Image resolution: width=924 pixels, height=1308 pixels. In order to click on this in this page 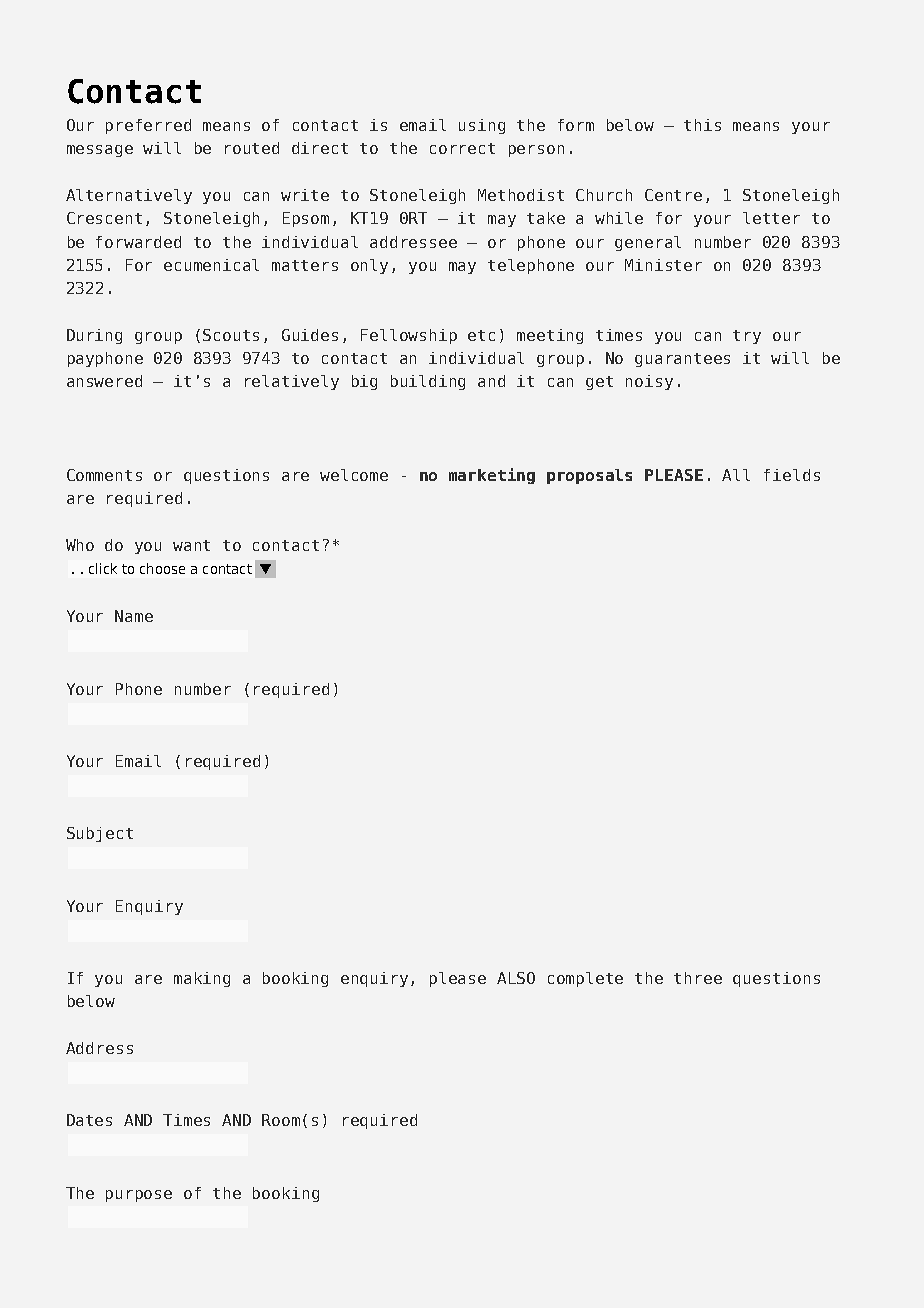, I will do `click(702, 125)`.
